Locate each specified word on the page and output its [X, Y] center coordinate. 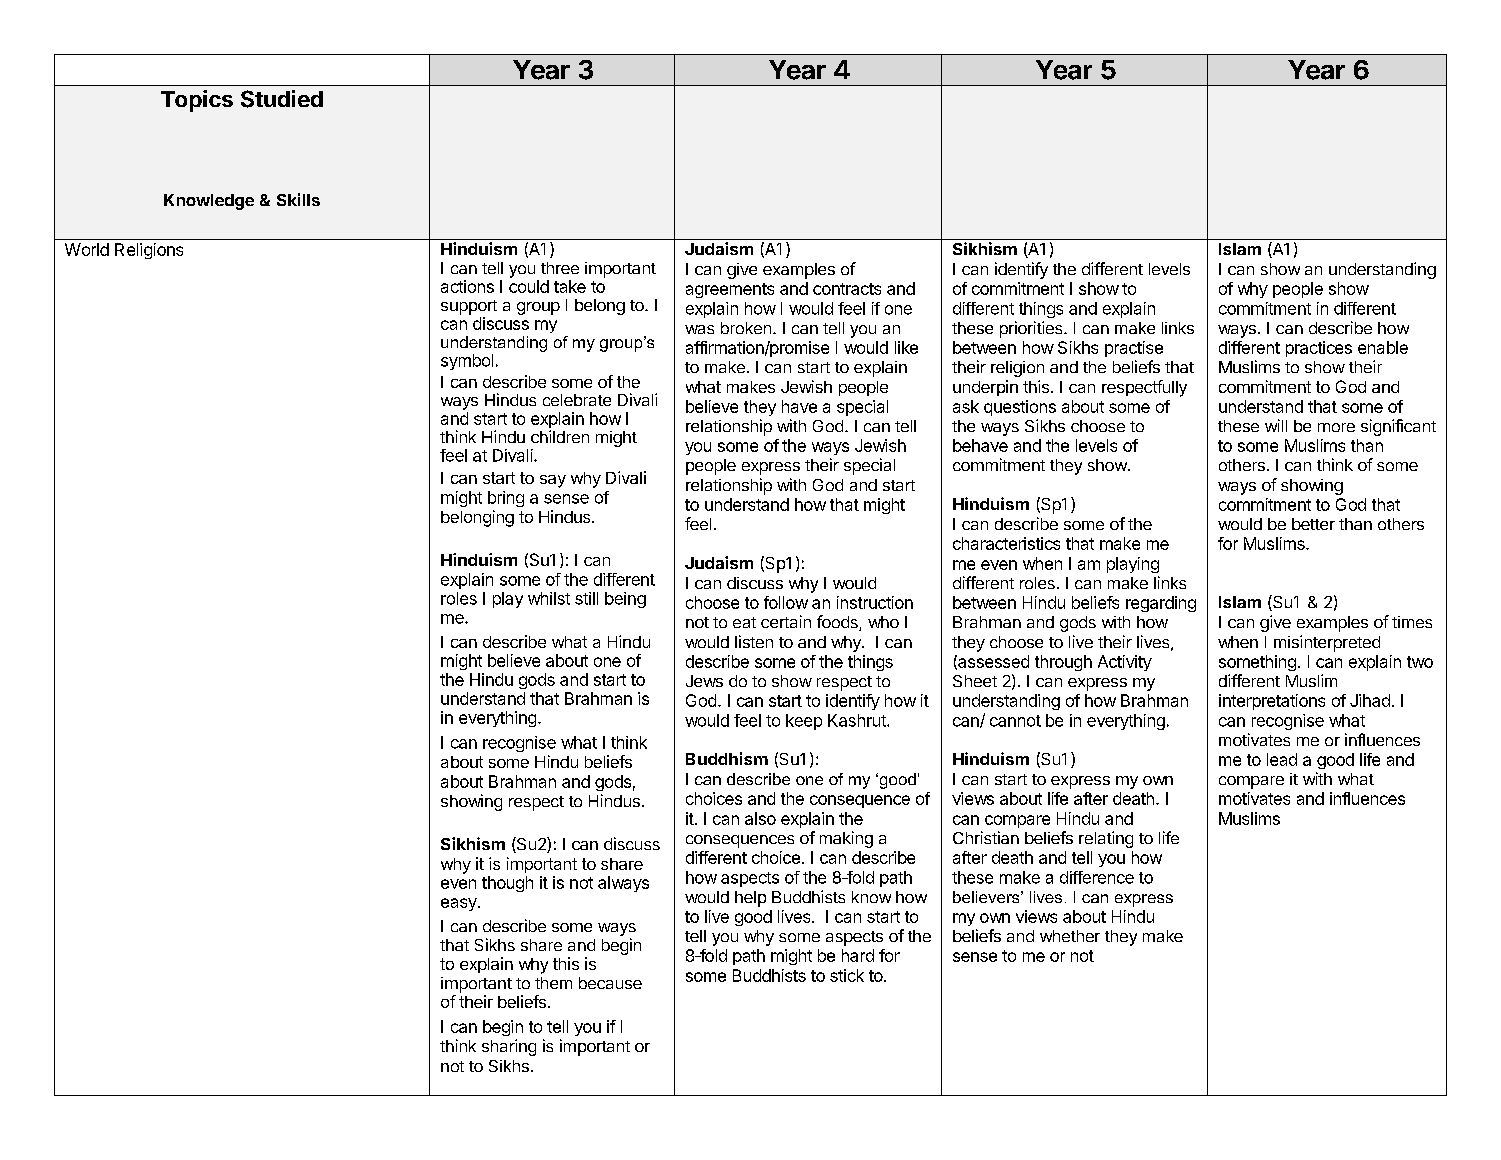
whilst [549, 598]
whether [1070, 936]
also [760, 818]
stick [847, 975]
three [560, 268]
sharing [509, 1047]
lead [1282, 759]
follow [786, 602]
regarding [1161, 604]
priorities [1032, 329]
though [507, 884]
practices [1319, 349]
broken [746, 328]
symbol [467, 362]
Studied [282, 99]
